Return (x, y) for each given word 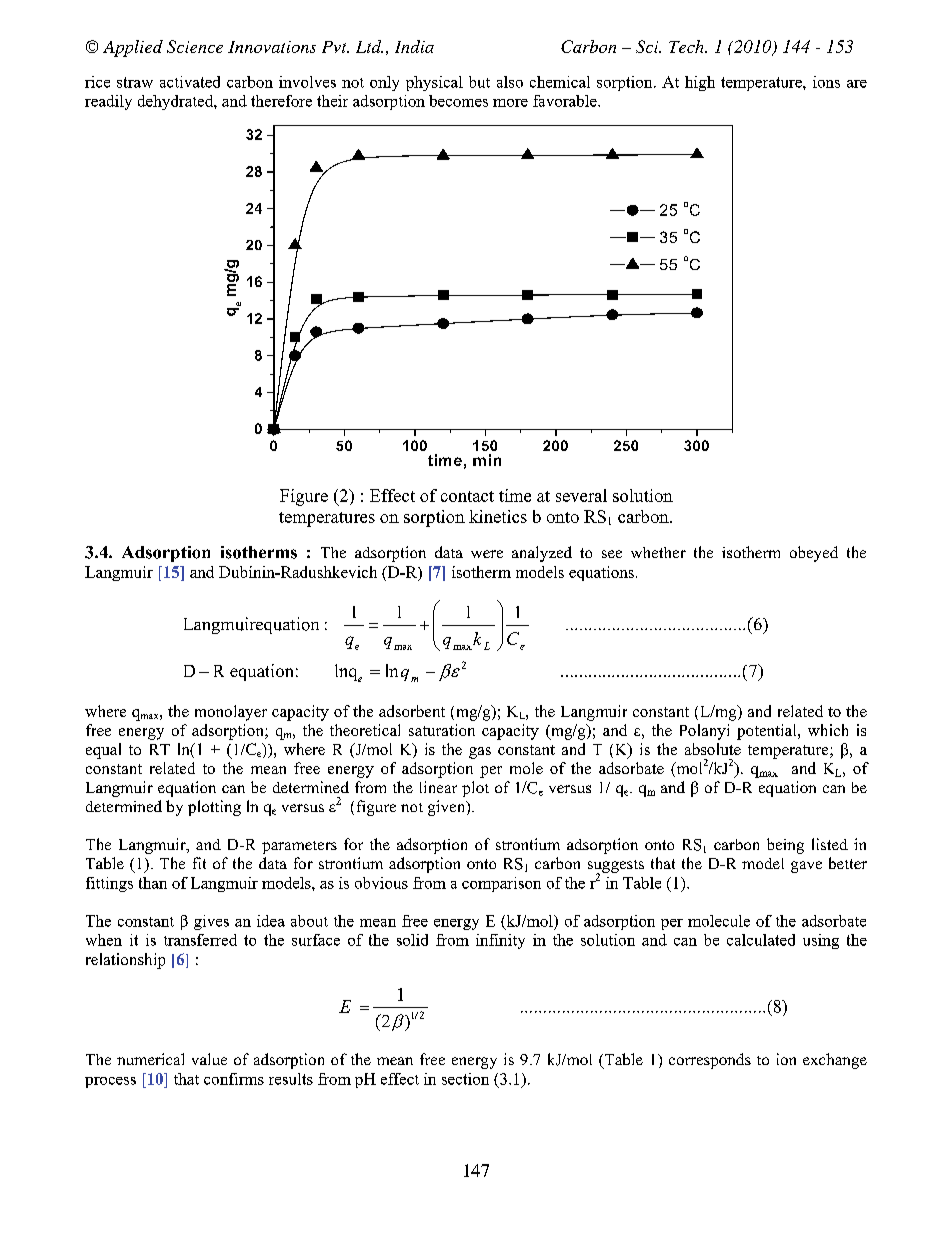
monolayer (231, 713)
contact (467, 496)
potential (768, 732)
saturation (442, 730)
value (209, 1059)
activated (190, 82)
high (700, 83)
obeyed (814, 554)
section (465, 1079)
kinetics (498, 516)
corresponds (710, 1061)
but (479, 82)
